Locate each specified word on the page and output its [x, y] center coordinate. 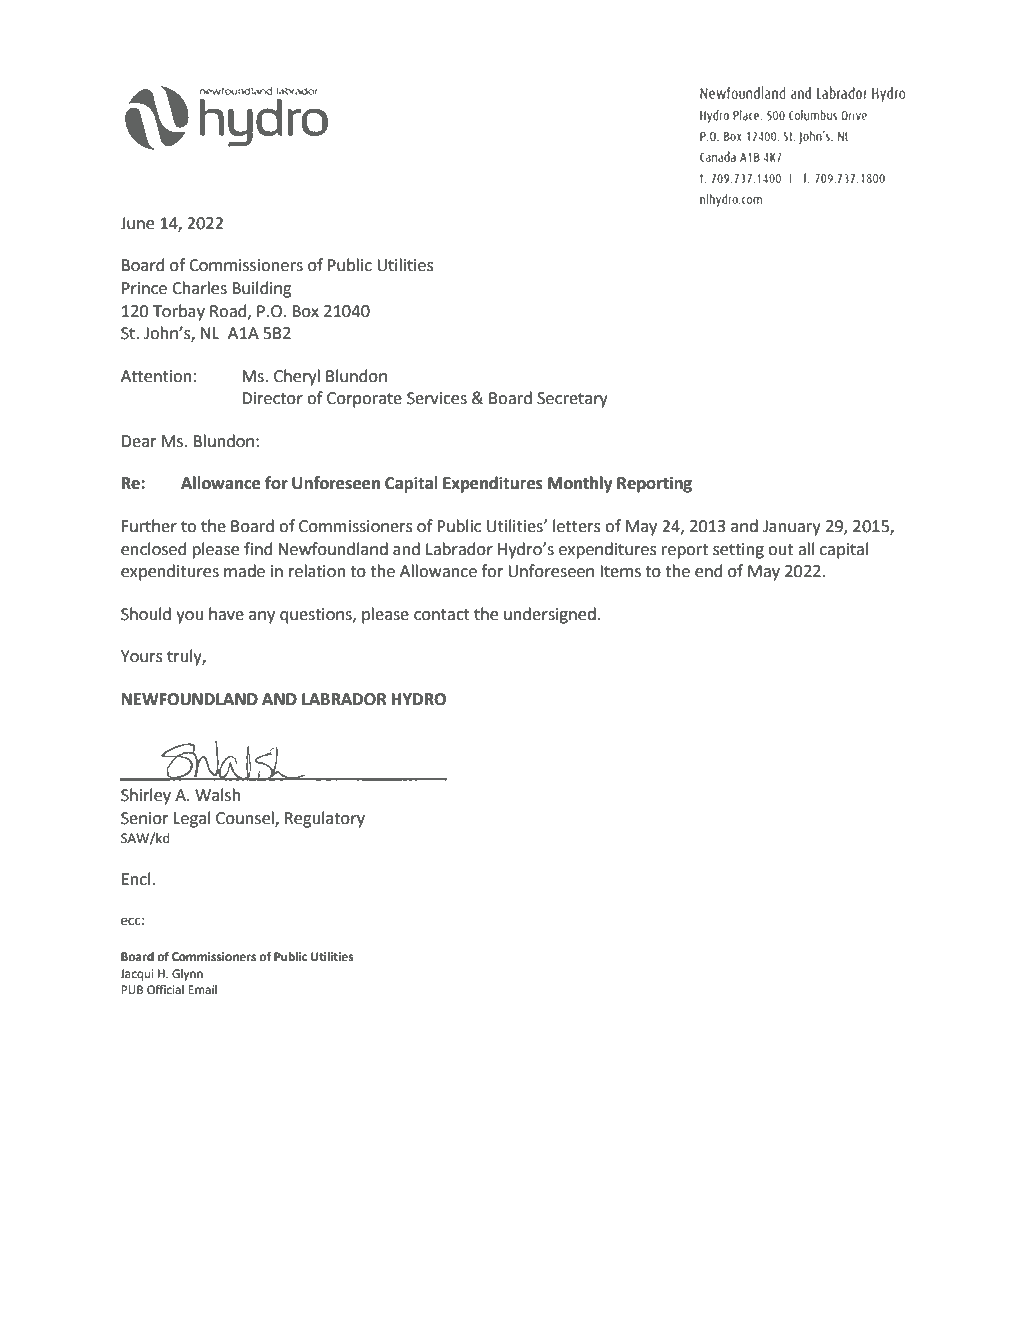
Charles [199, 288]
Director [272, 398]
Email [202, 989]
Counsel [246, 818]
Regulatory [325, 819]
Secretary [572, 400]
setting [738, 551]
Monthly [580, 484]
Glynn [187, 975]
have [226, 614]
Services [437, 398]
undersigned [550, 615]
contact [442, 615]
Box [305, 311]
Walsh [217, 795]
